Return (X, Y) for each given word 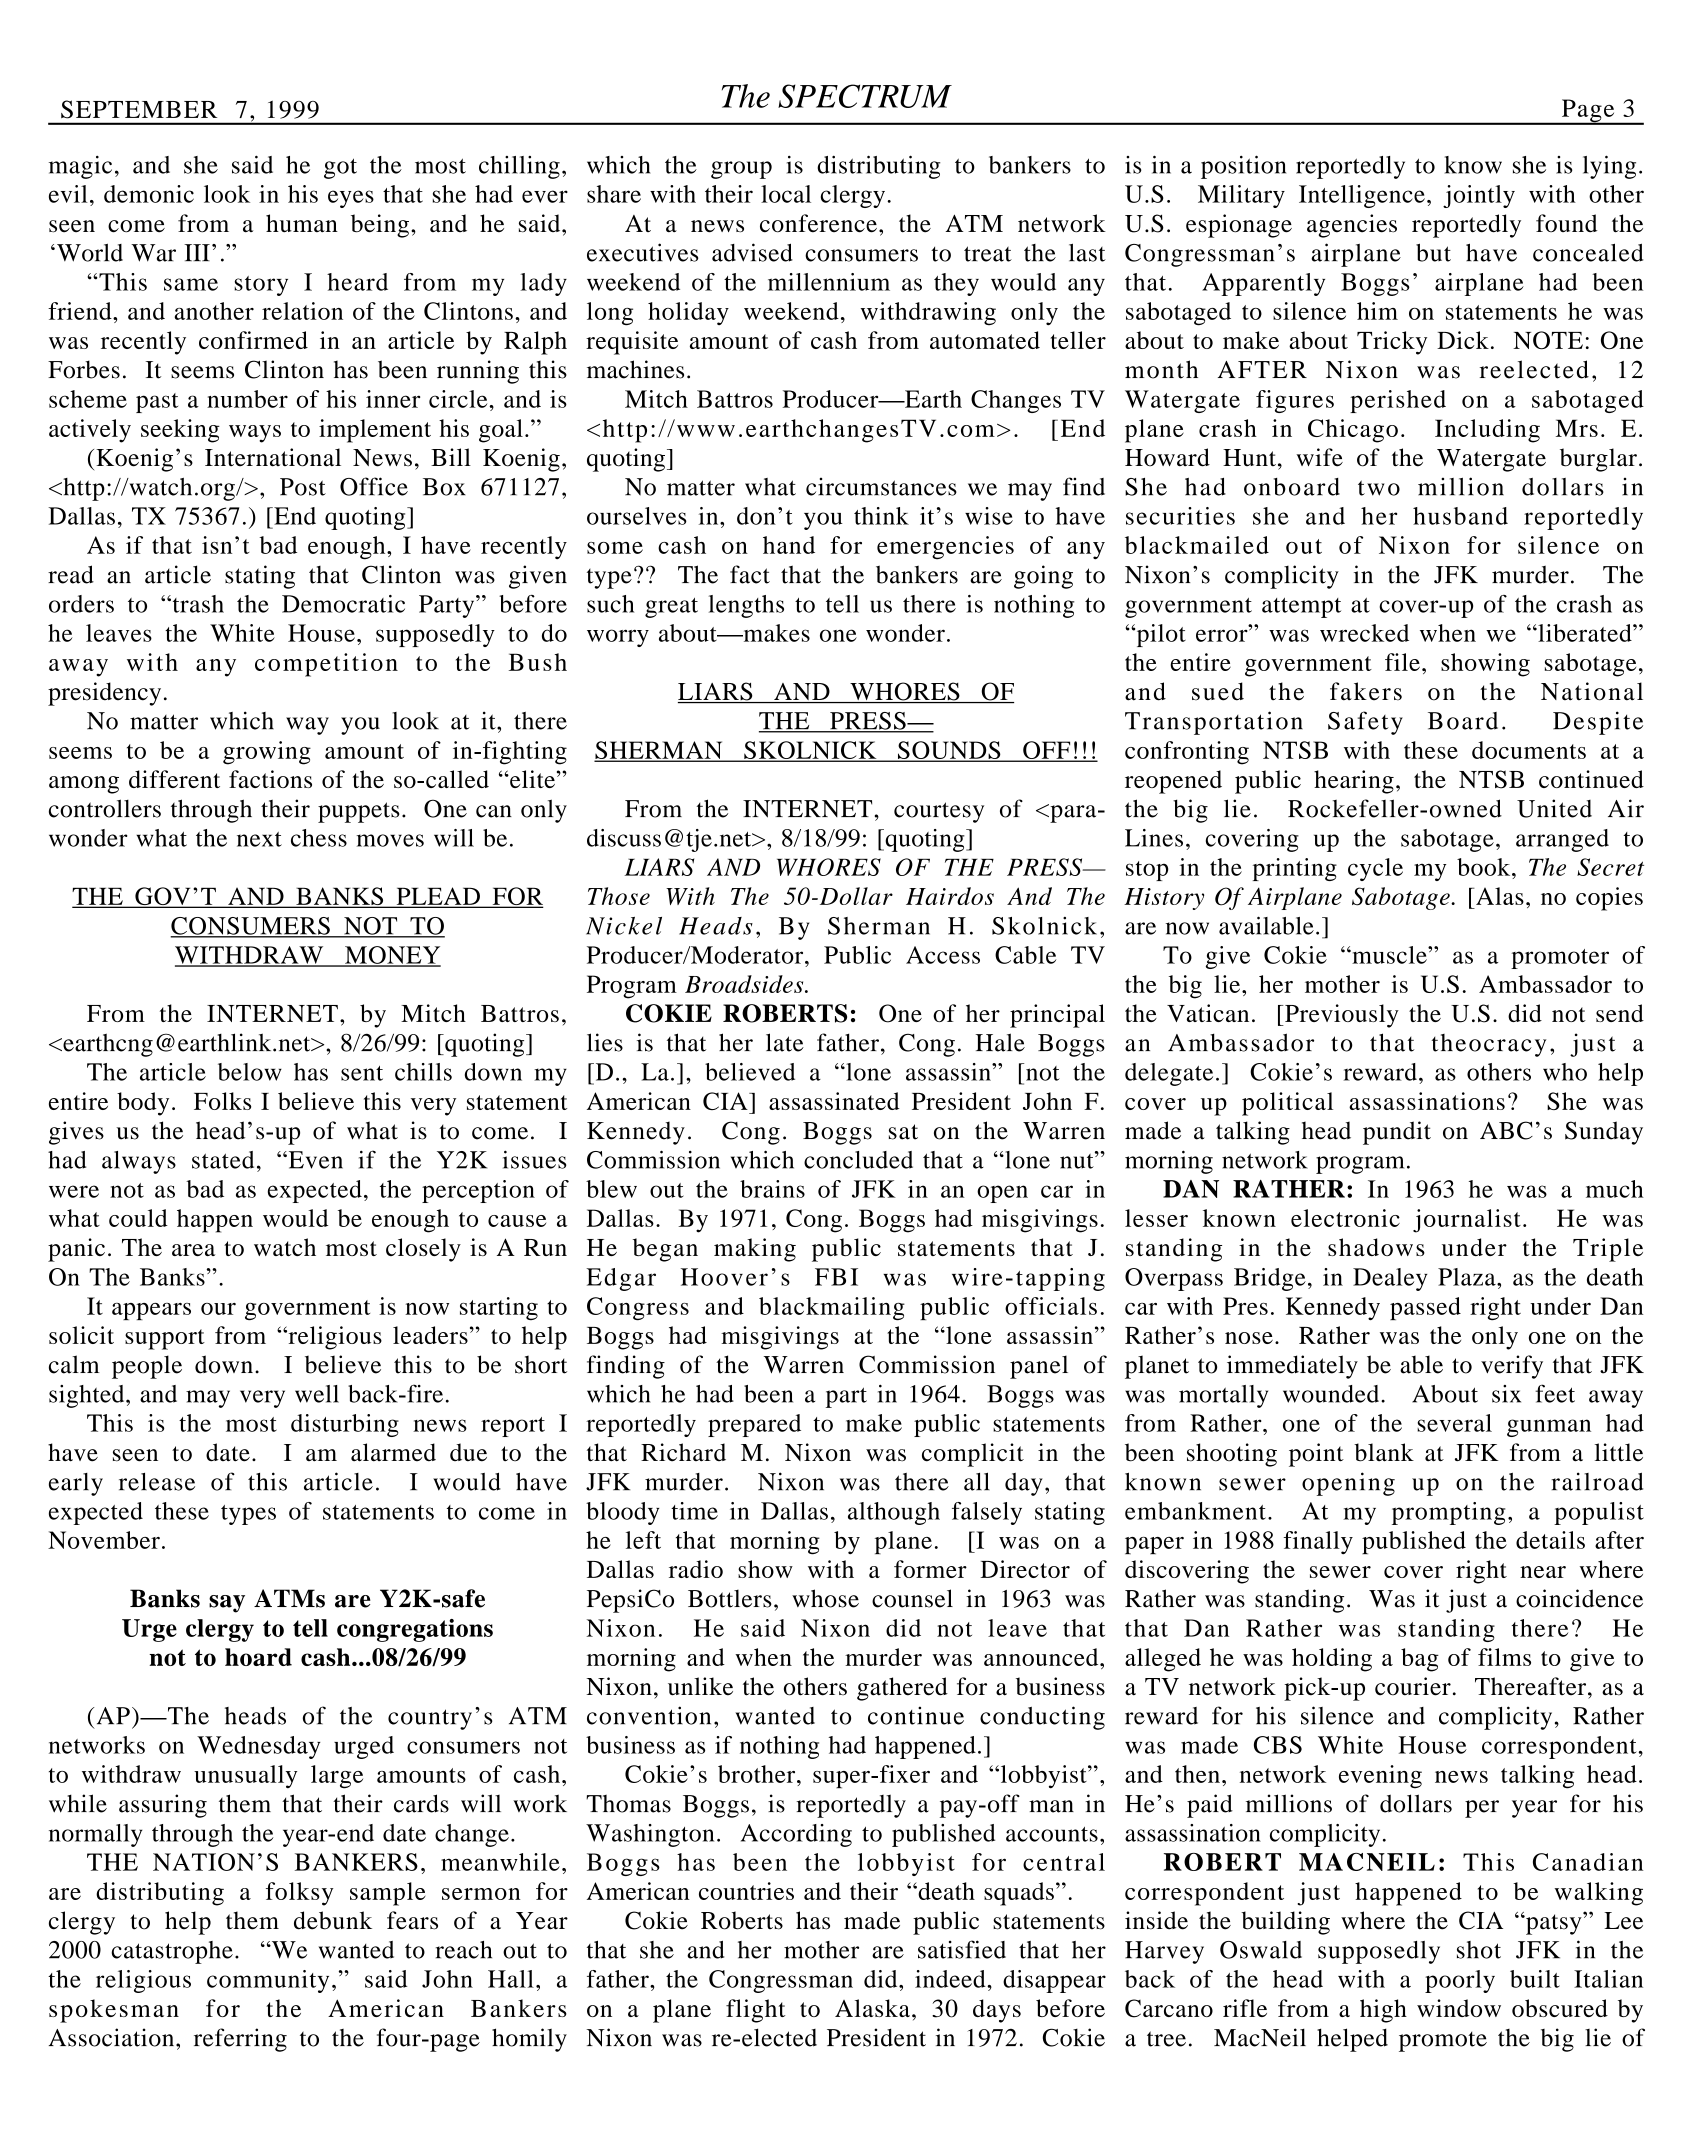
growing (267, 753)
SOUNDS (949, 751)
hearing (1354, 782)
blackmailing (832, 1308)
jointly (1479, 196)
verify (1512, 1367)
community (268, 1981)
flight (755, 2011)
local (786, 194)
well (317, 1394)
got (340, 168)
